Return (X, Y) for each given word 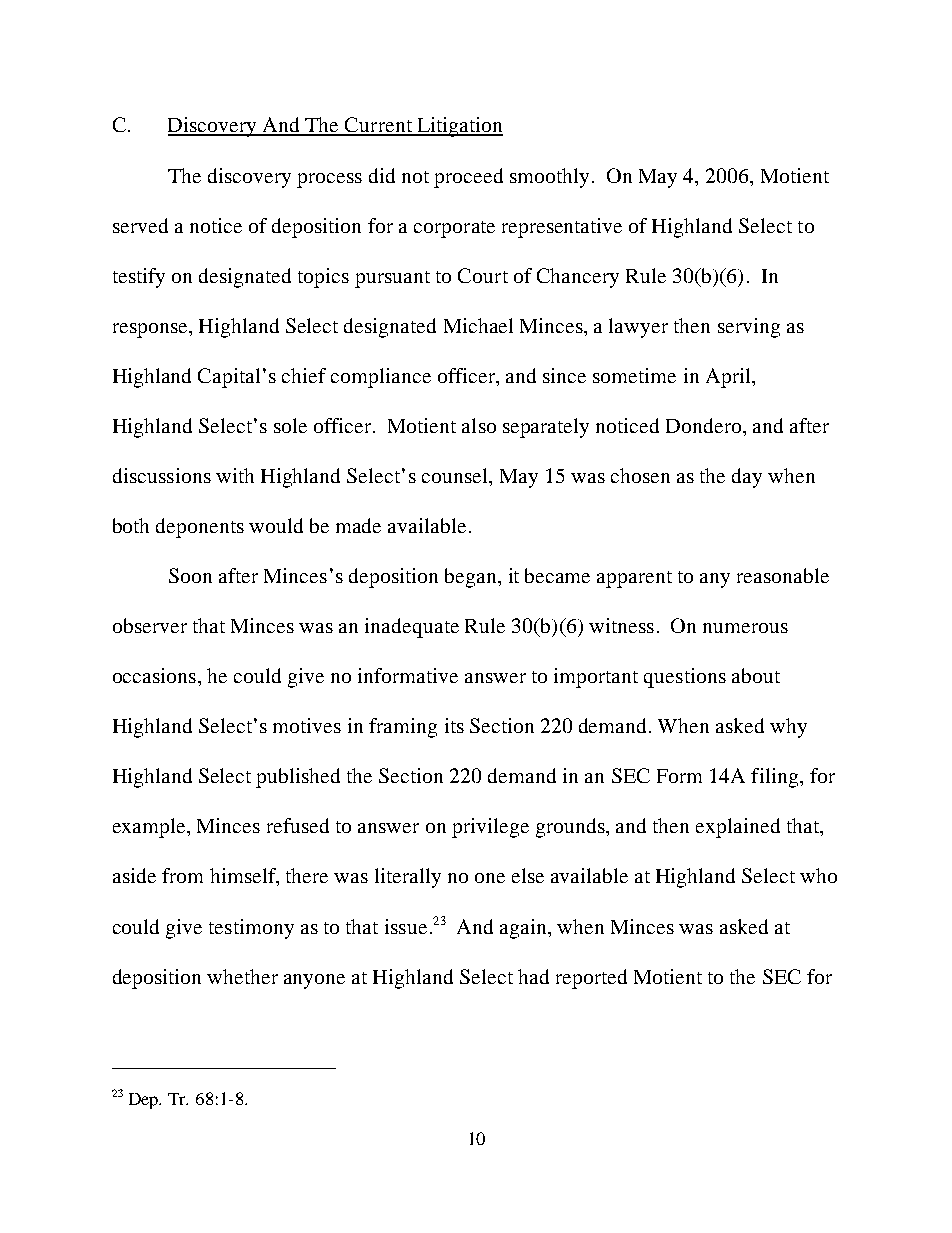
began (472, 578)
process (329, 180)
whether (242, 976)
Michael (478, 325)
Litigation (459, 127)
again (524, 929)
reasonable (783, 575)
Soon (190, 575)
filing (774, 778)
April (729, 378)
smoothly (549, 178)
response (151, 330)
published (298, 778)
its (454, 725)
